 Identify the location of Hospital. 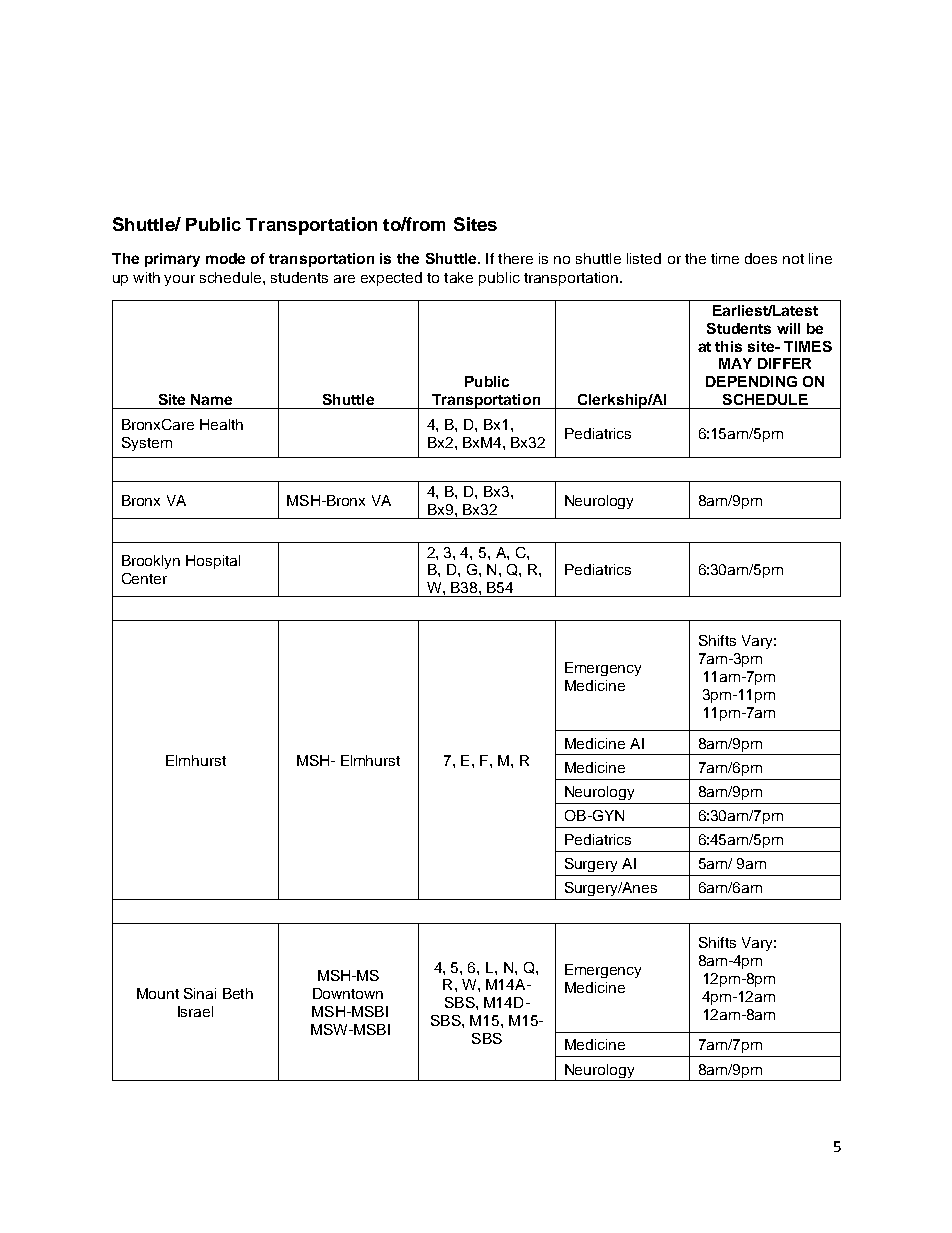
(213, 562).
